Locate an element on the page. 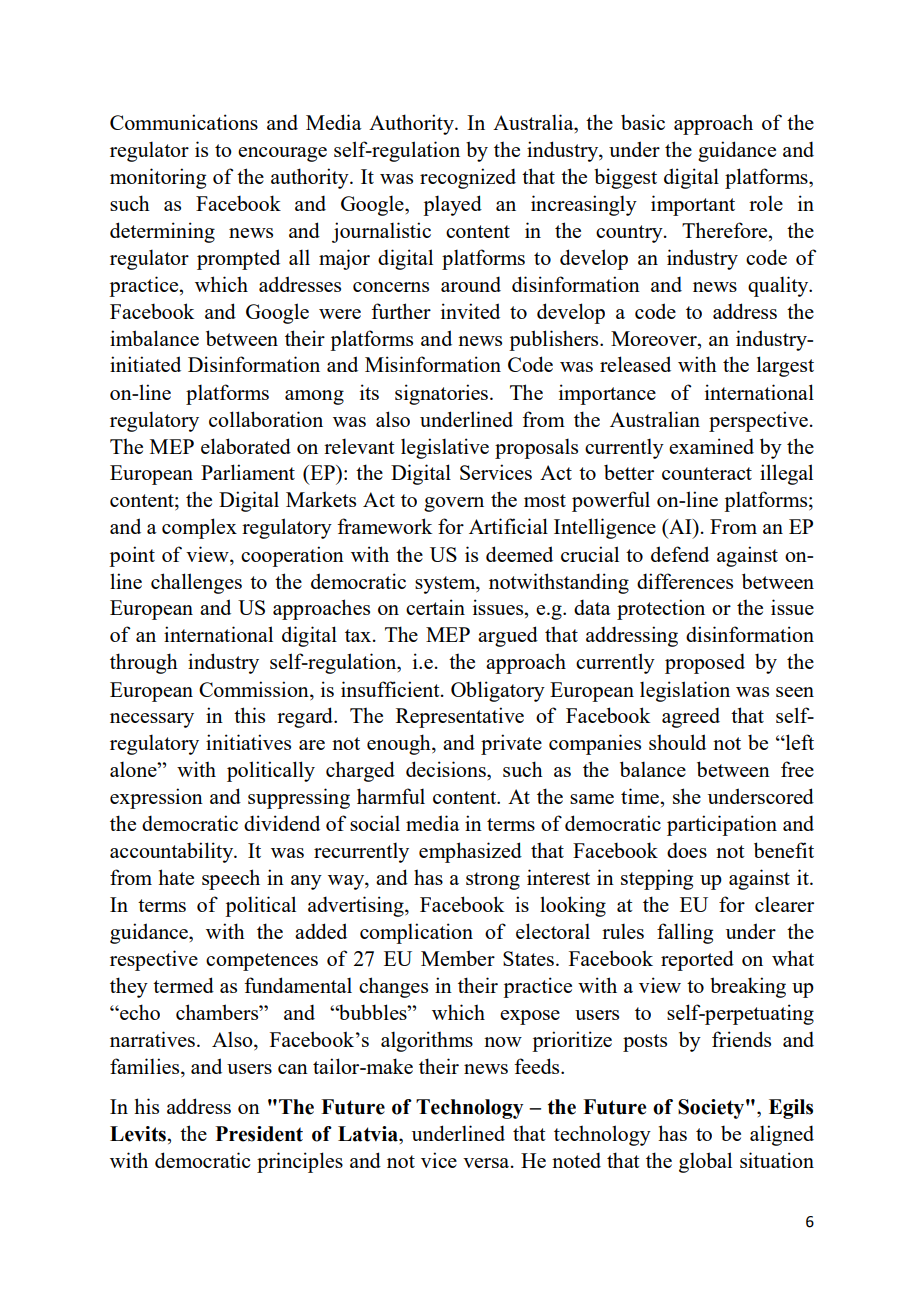 This document has height=1308, width=924. Communications is located at coordinates (184, 122).
